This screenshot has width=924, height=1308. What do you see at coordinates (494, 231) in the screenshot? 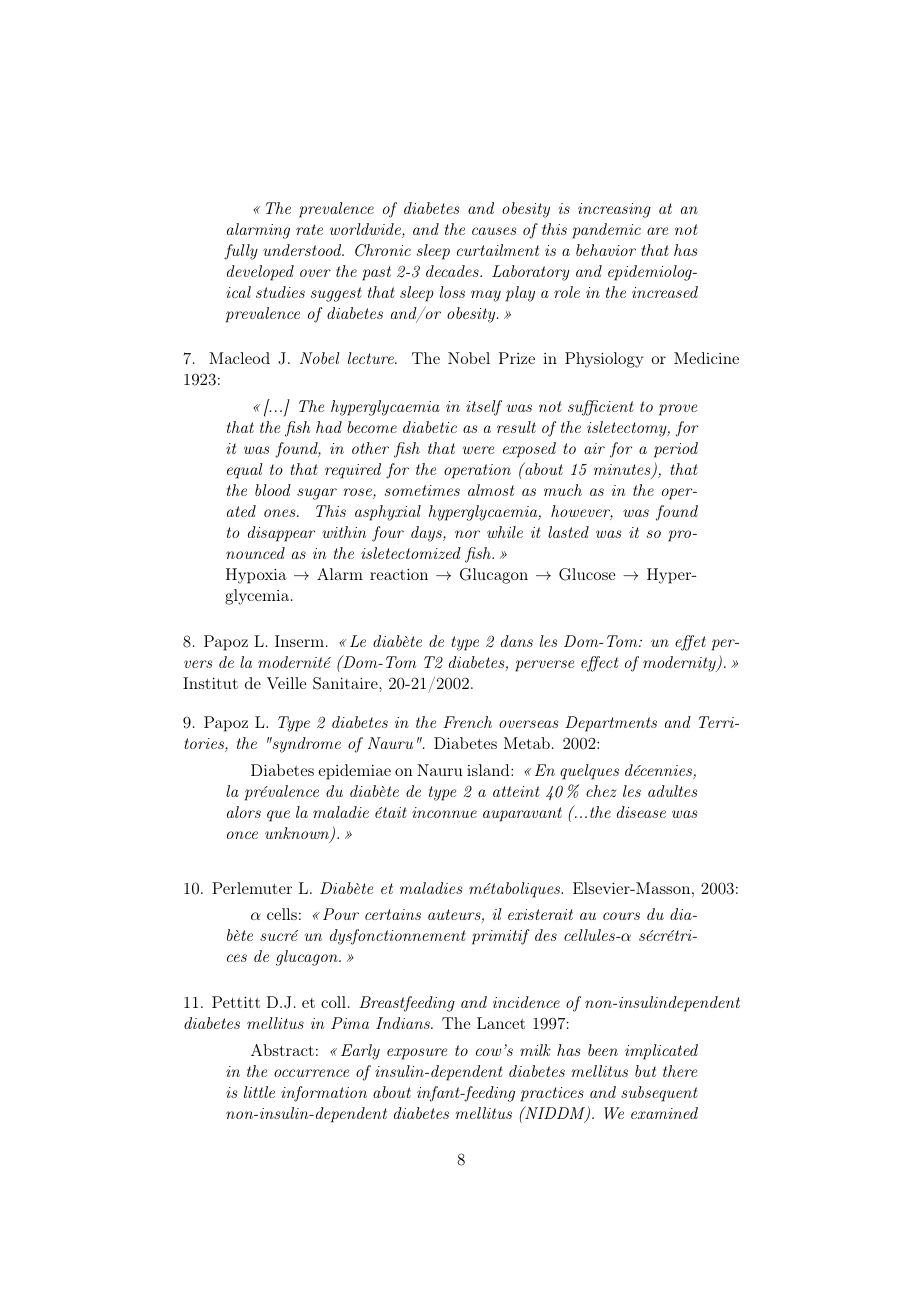
I see `causes` at bounding box center [494, 231].
